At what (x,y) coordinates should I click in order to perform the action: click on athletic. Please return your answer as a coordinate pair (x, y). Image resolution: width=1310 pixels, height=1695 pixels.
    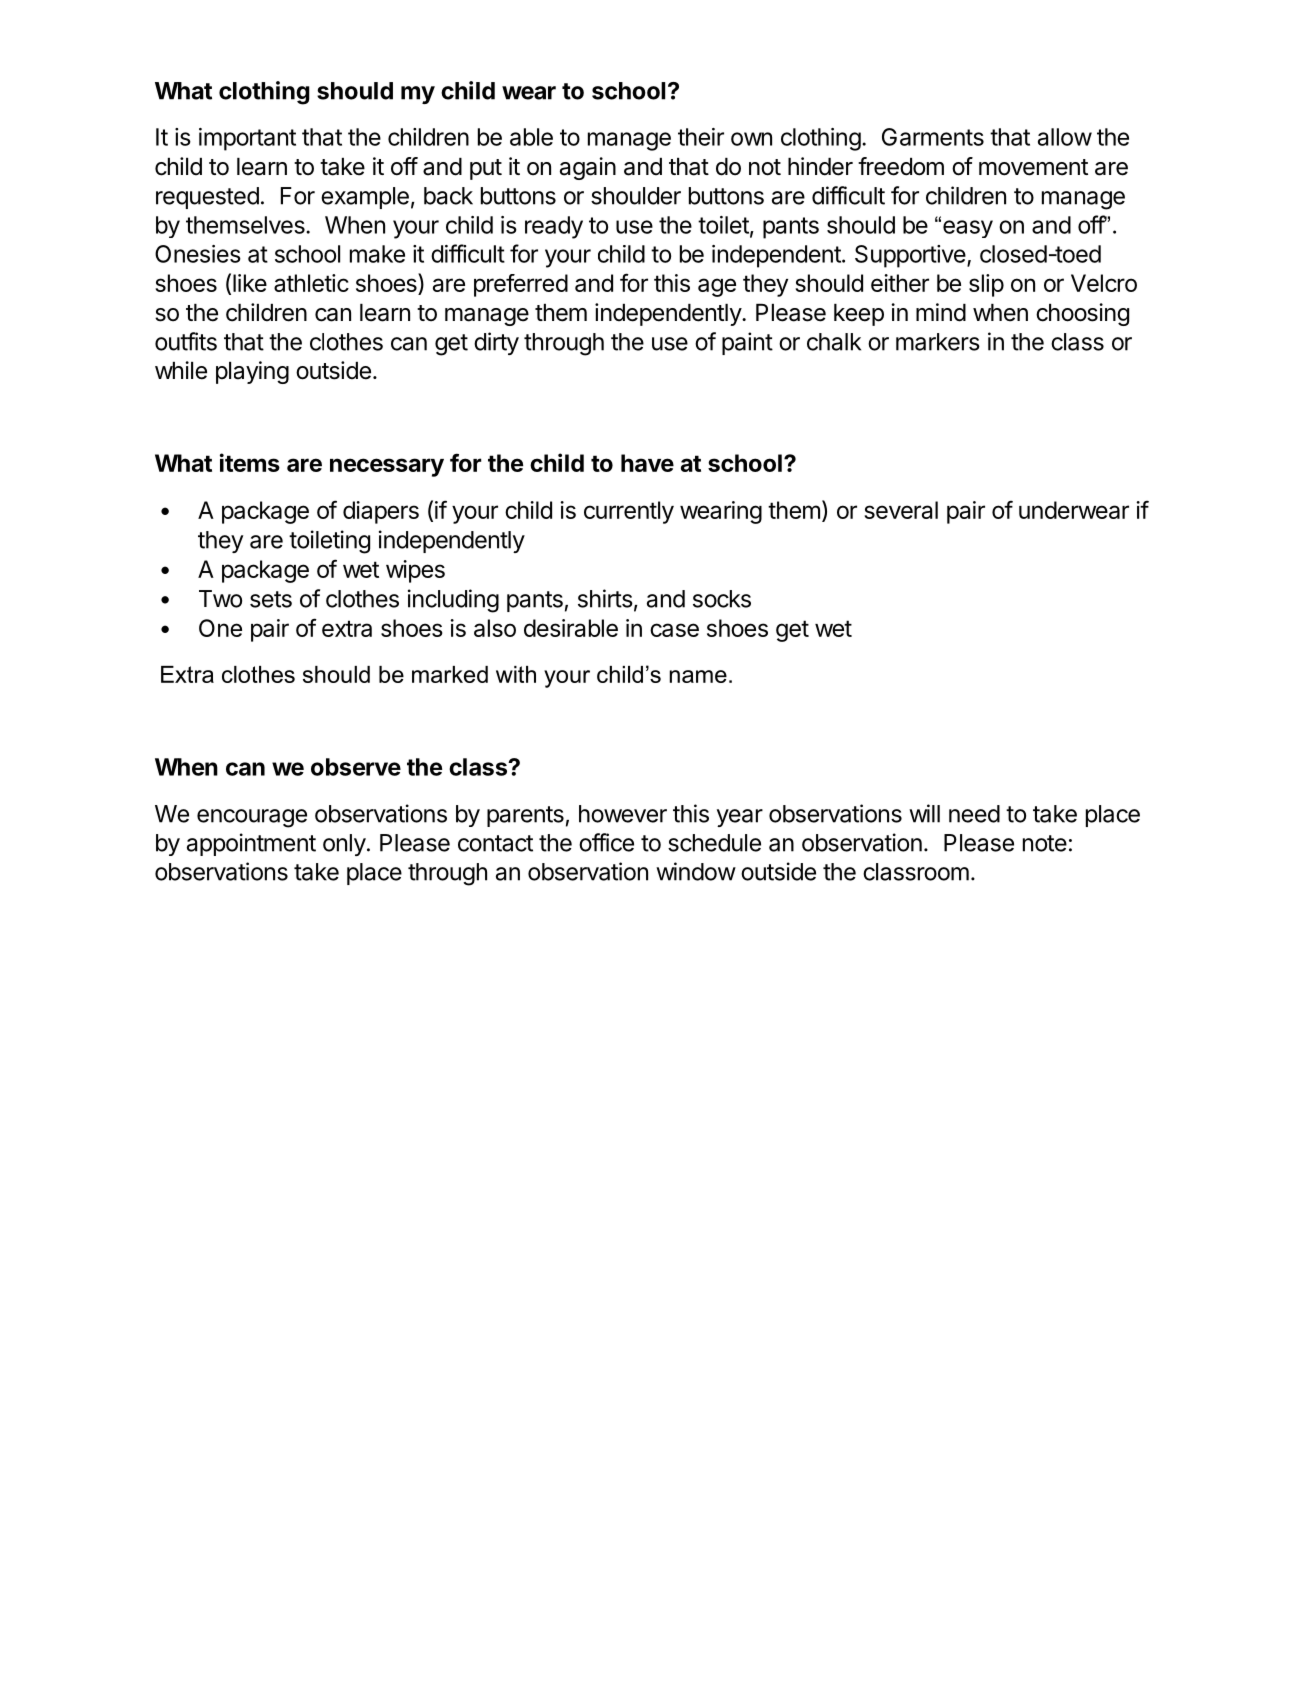
    Looking at the image, I should click on (311, 283).
